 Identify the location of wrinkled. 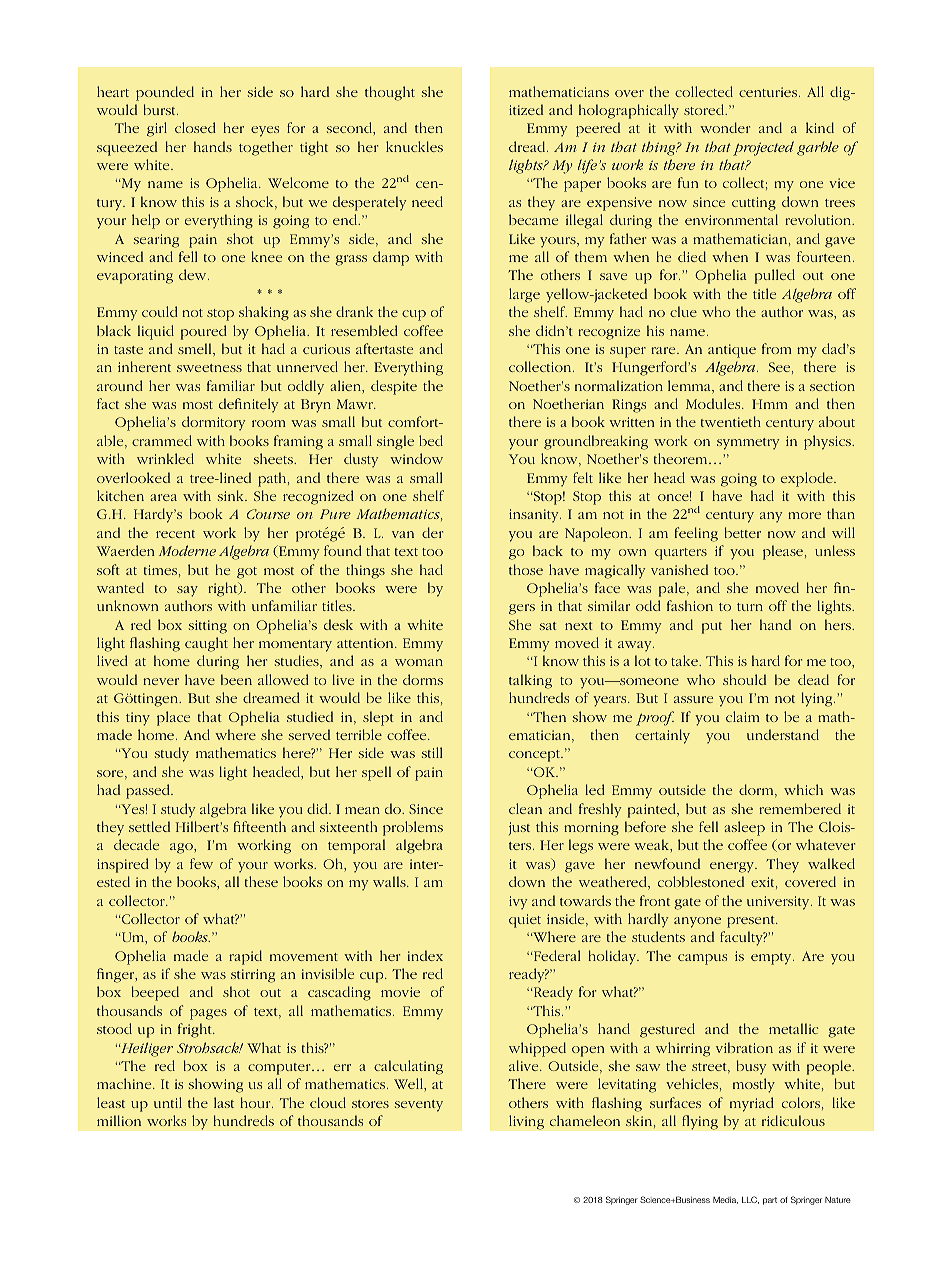
(165, 458).
